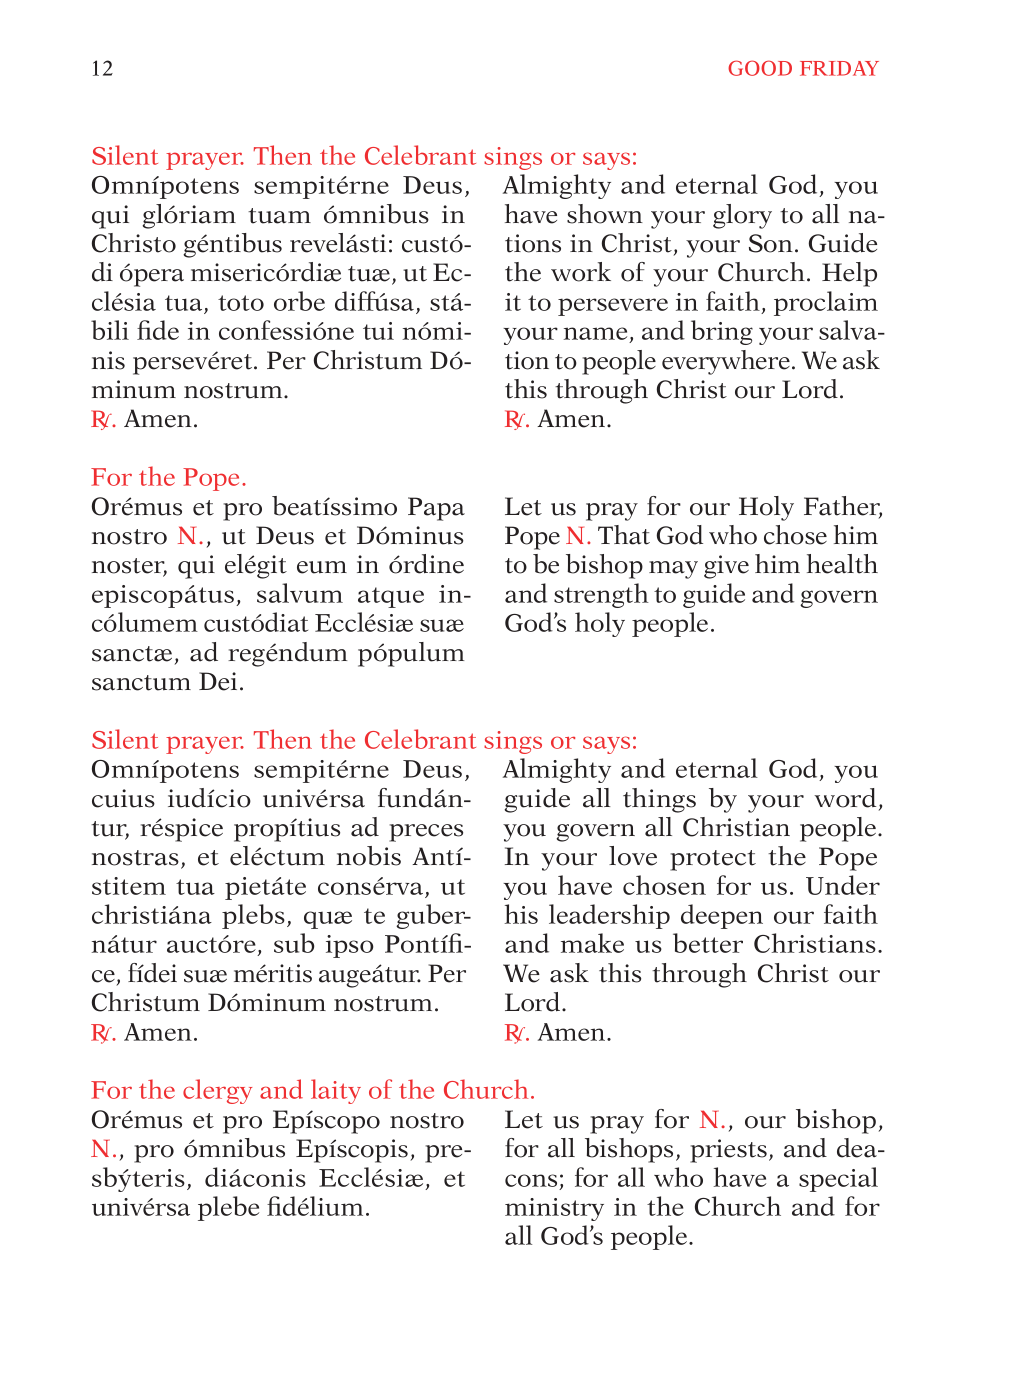 This screenshot has height=1392, width=1015. I want to click on orbe, so click(299, 301).
